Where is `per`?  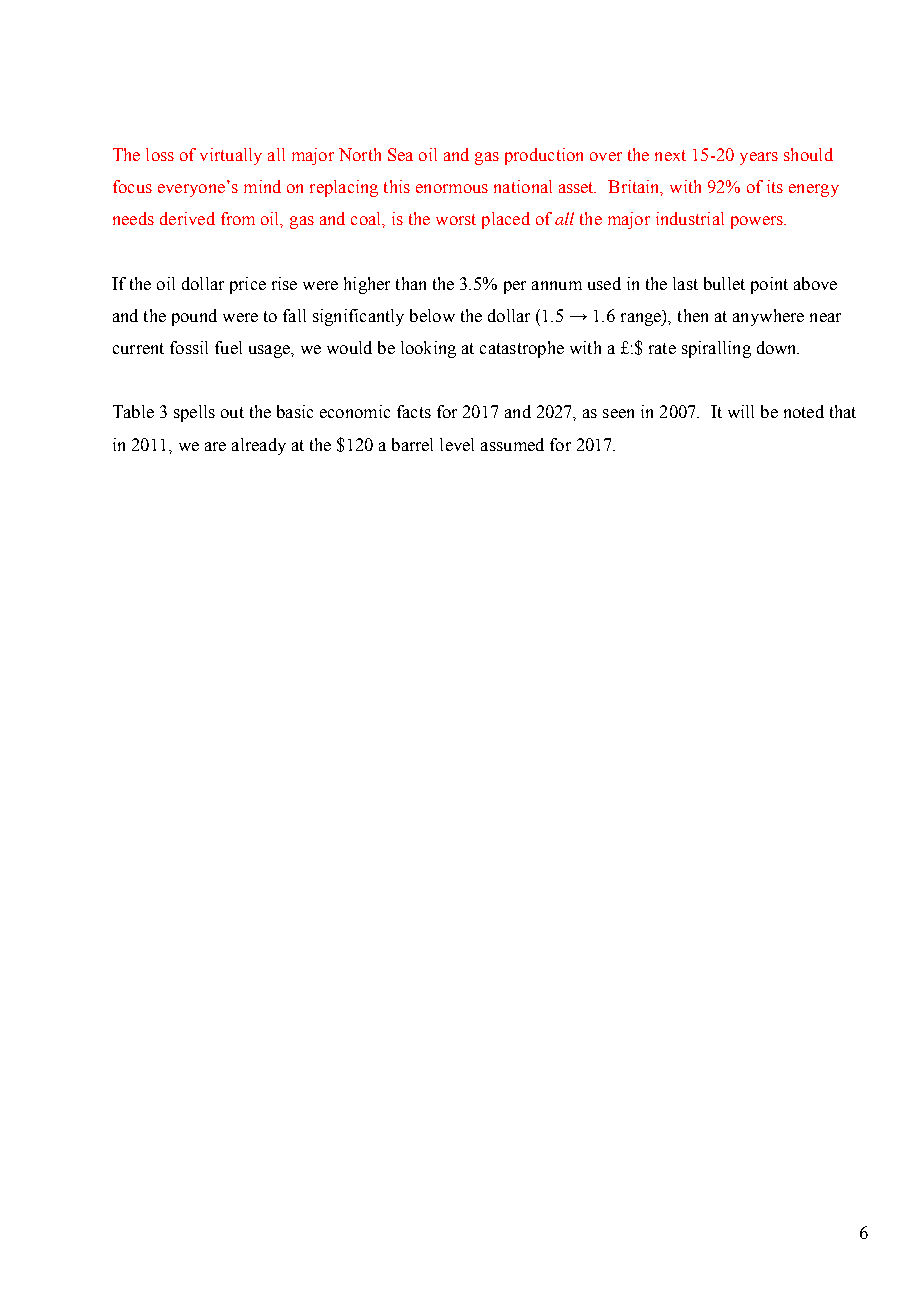 per is located at coordinates (515, 287).
